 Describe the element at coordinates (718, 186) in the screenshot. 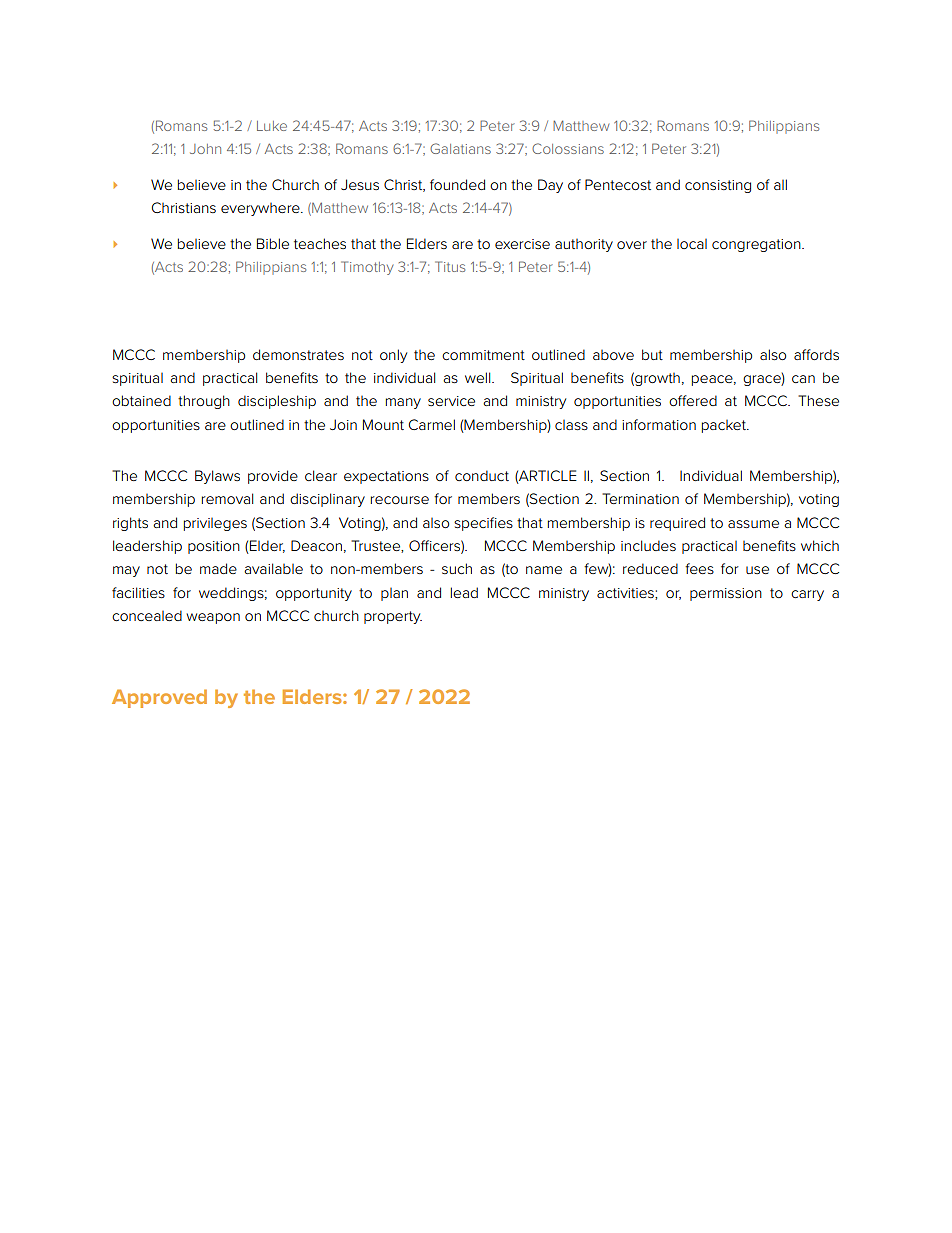

I see `consisting` at that location.
